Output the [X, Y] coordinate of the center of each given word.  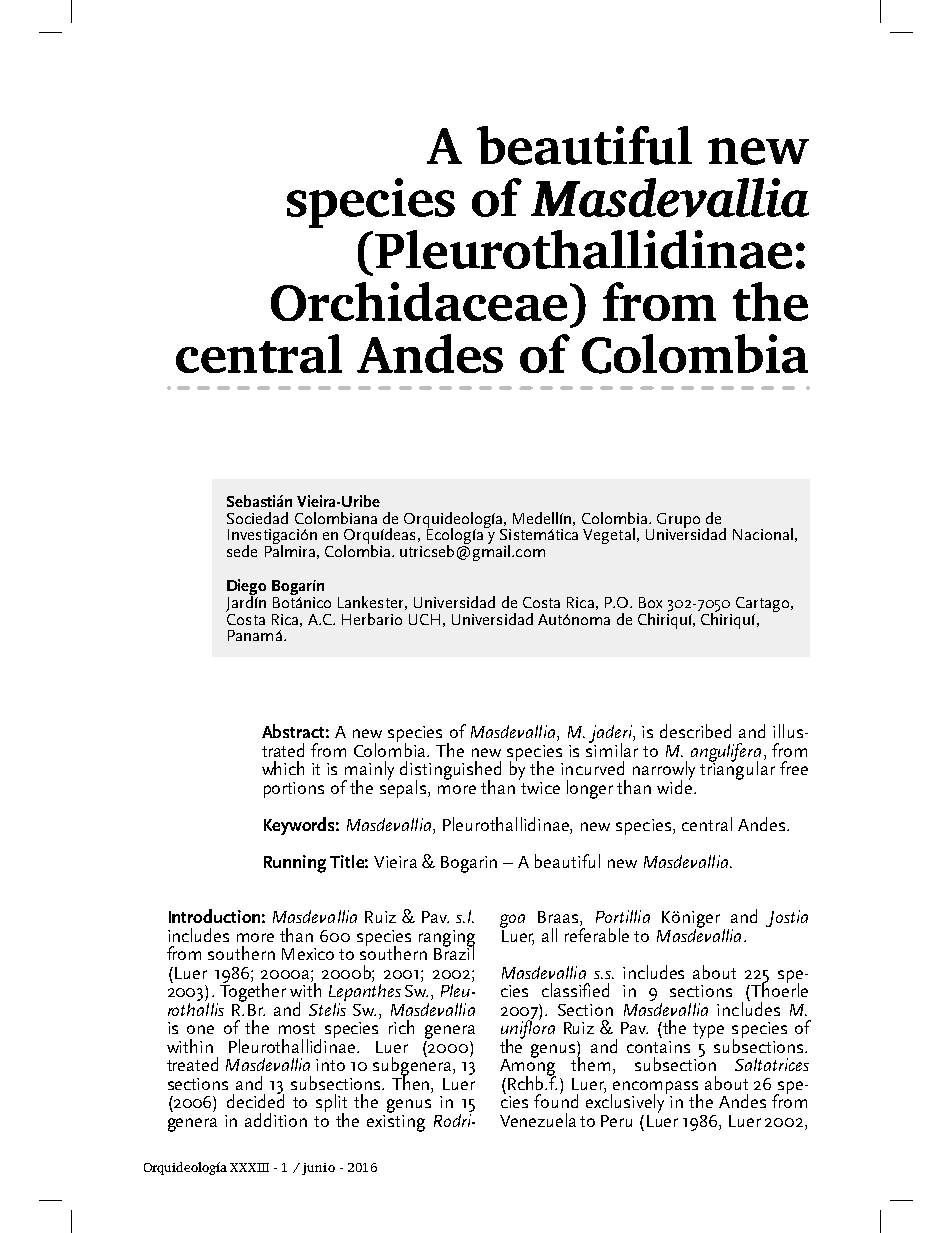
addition [276, 1120]
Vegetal [609, 536]
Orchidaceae [419, 301]
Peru [616, 1121]
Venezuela [538, 1120]
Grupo [678, 521]
